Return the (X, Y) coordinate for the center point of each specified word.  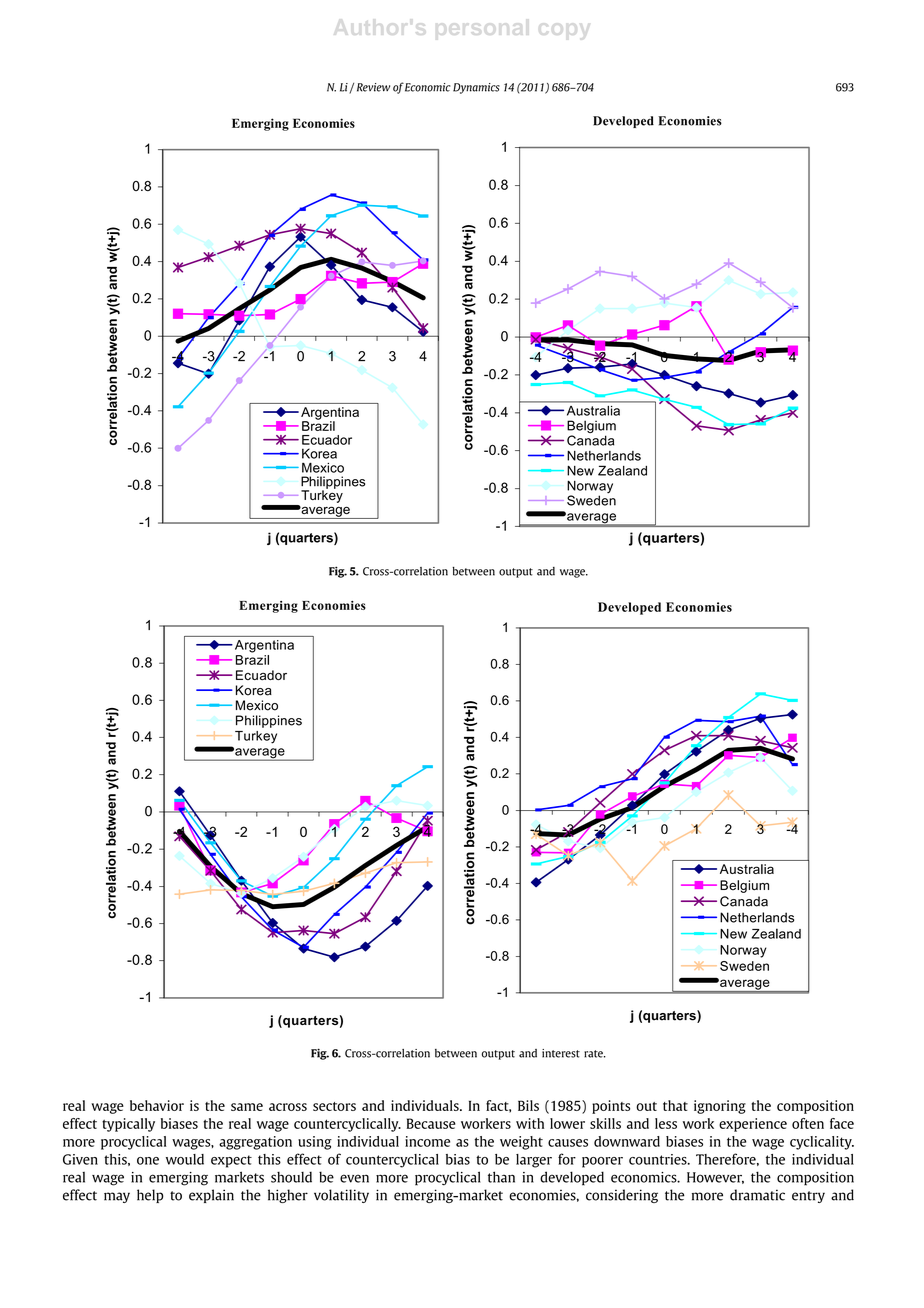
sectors (334, 1106)
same (247, 1107)
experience (753, 1125)
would (185, 1159)
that (675, 1105)
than (501, 1177)
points (611, 1107)
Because (431, 1123)
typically (128, 1125)
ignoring (720, 1107)
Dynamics (476, 88)
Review (373, 87)
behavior (157, 1105)
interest (561, 1053)
